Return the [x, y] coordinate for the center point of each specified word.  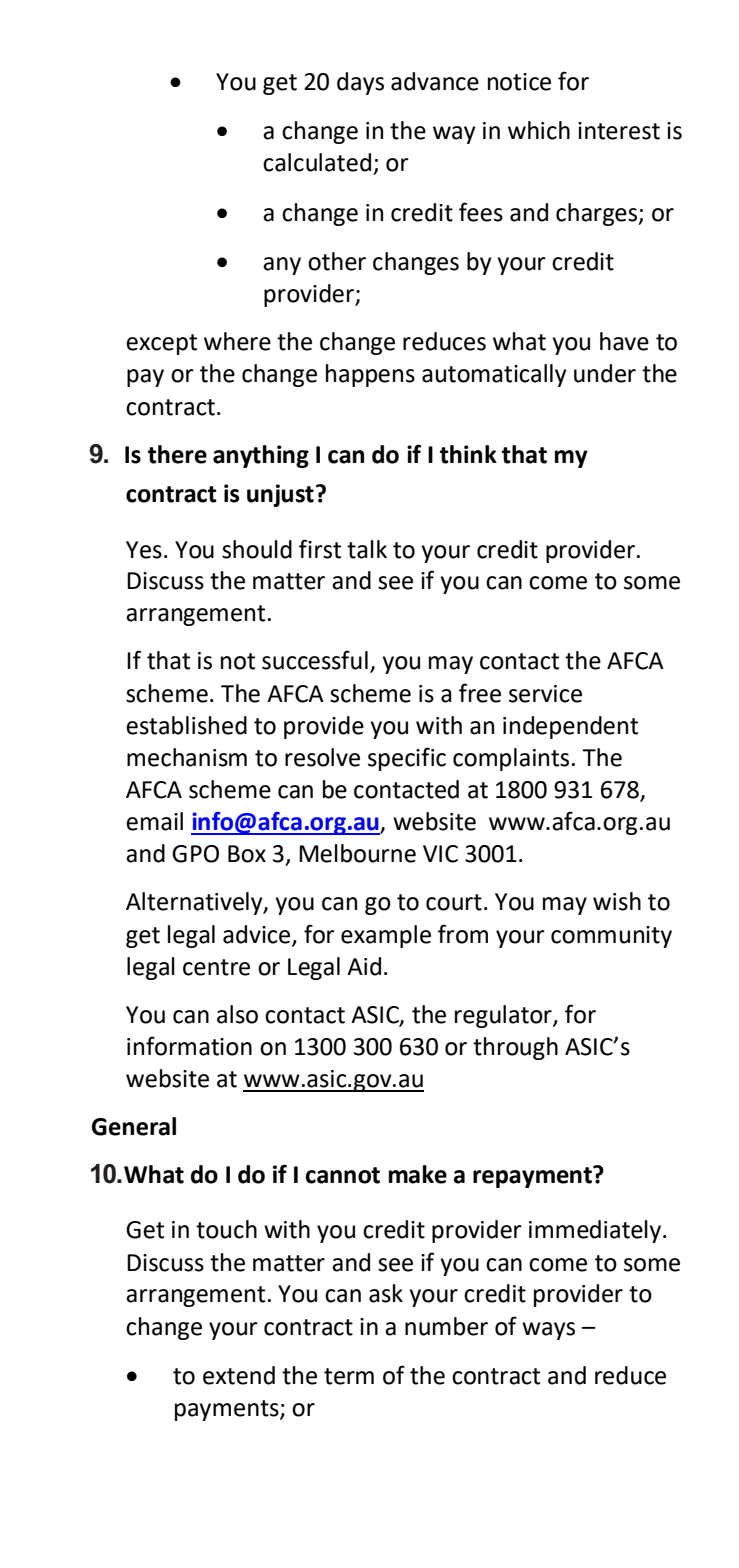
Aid [364, 966]
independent [570, 727]
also [237, 1014]
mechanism [187, 757]
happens [370, 375]
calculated [317, 162]
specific [407, 759]
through [515, 1048]
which [539, 130]
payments [228, 1410]
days [360, 83]
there [177, 454]
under [605, 373]
